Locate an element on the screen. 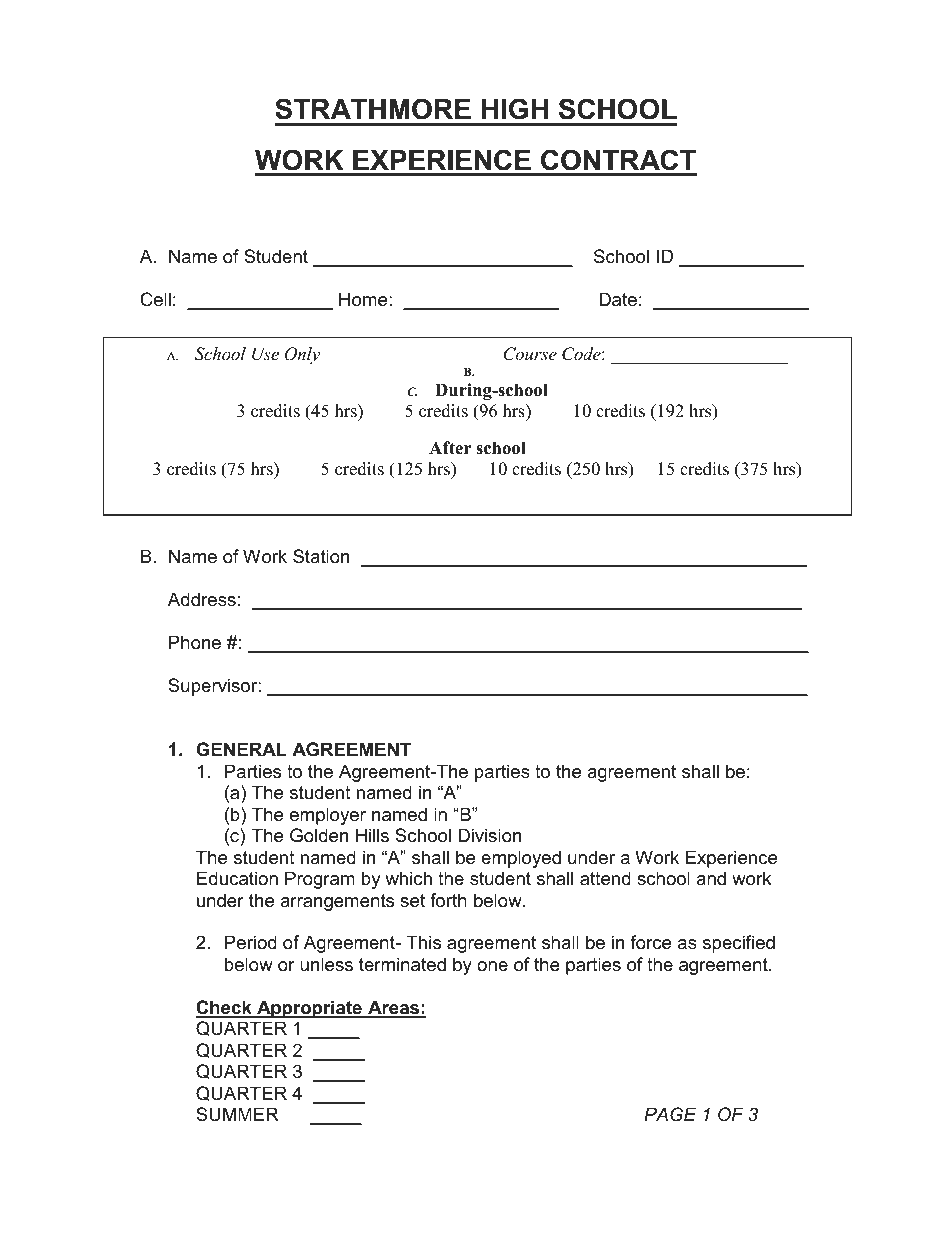 This screenshot has height=1233, width=952. and is located at coordinates (711, 878).
